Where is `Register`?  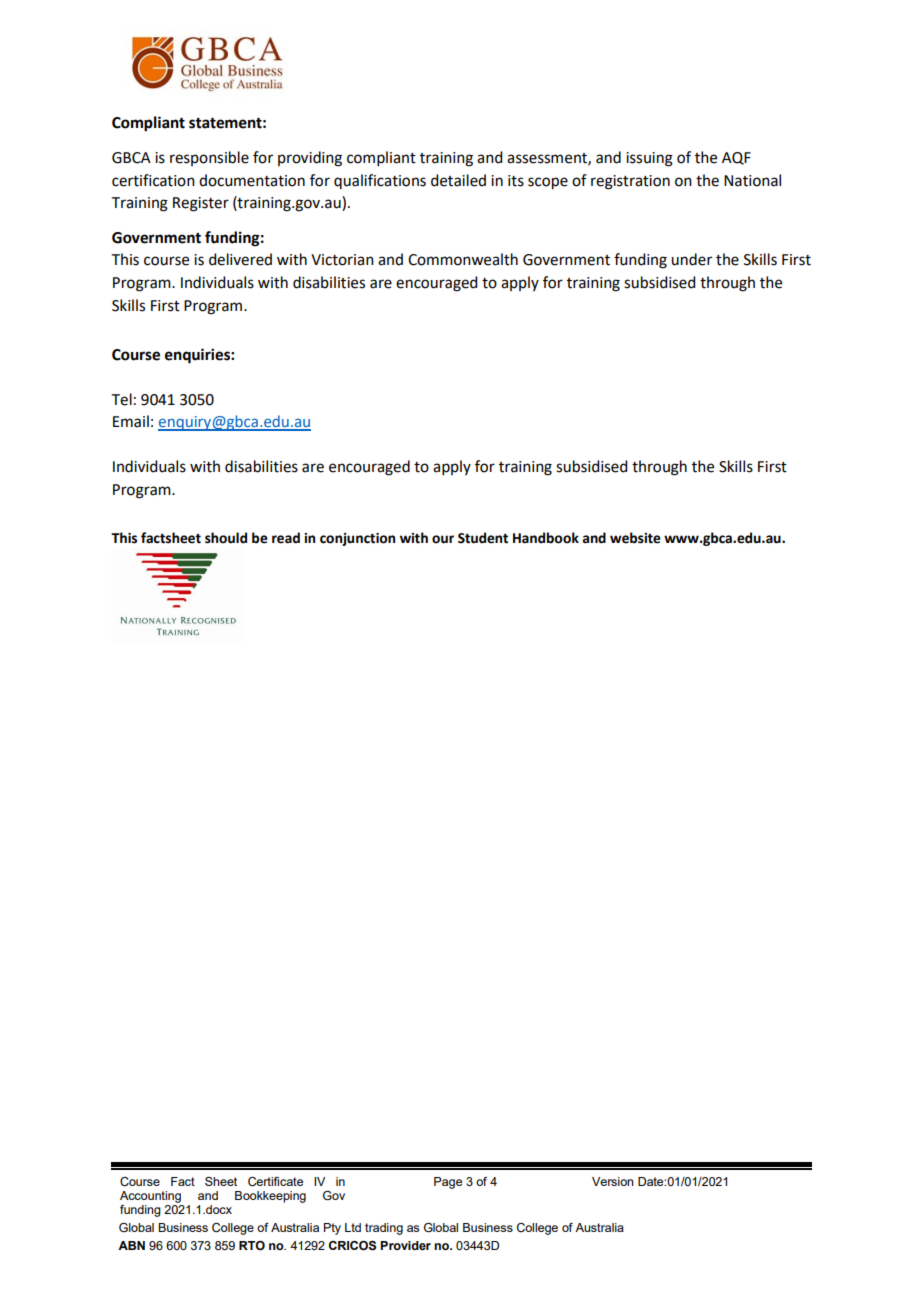 Register is located at coordinates (201, 204).
